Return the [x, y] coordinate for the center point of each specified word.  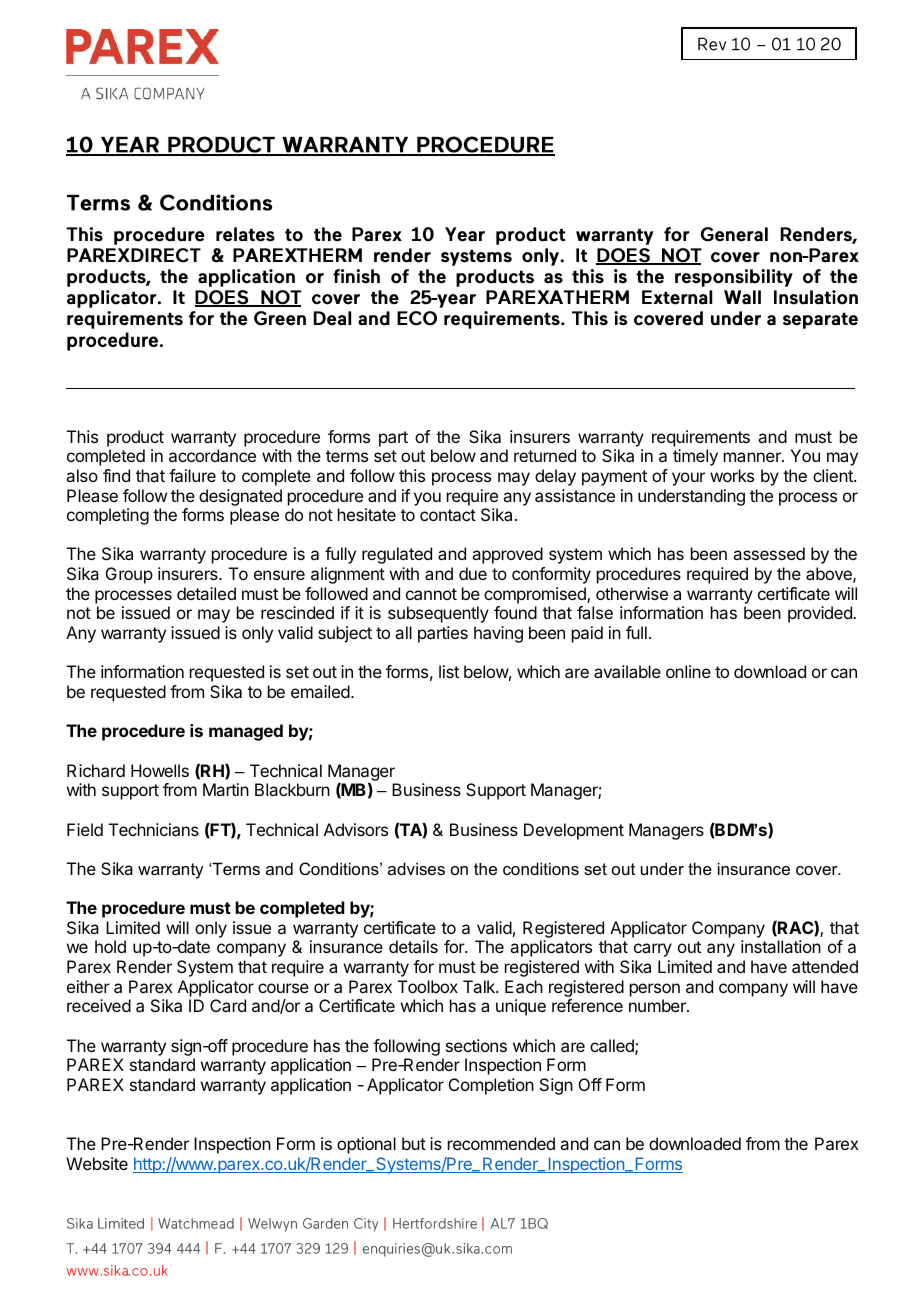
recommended [501, 1143]
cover [818, 870]
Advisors [356, 829]
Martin [226, 789]
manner [753, 457]
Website [97, 1163]
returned [545, 455]
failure [192, 475]
